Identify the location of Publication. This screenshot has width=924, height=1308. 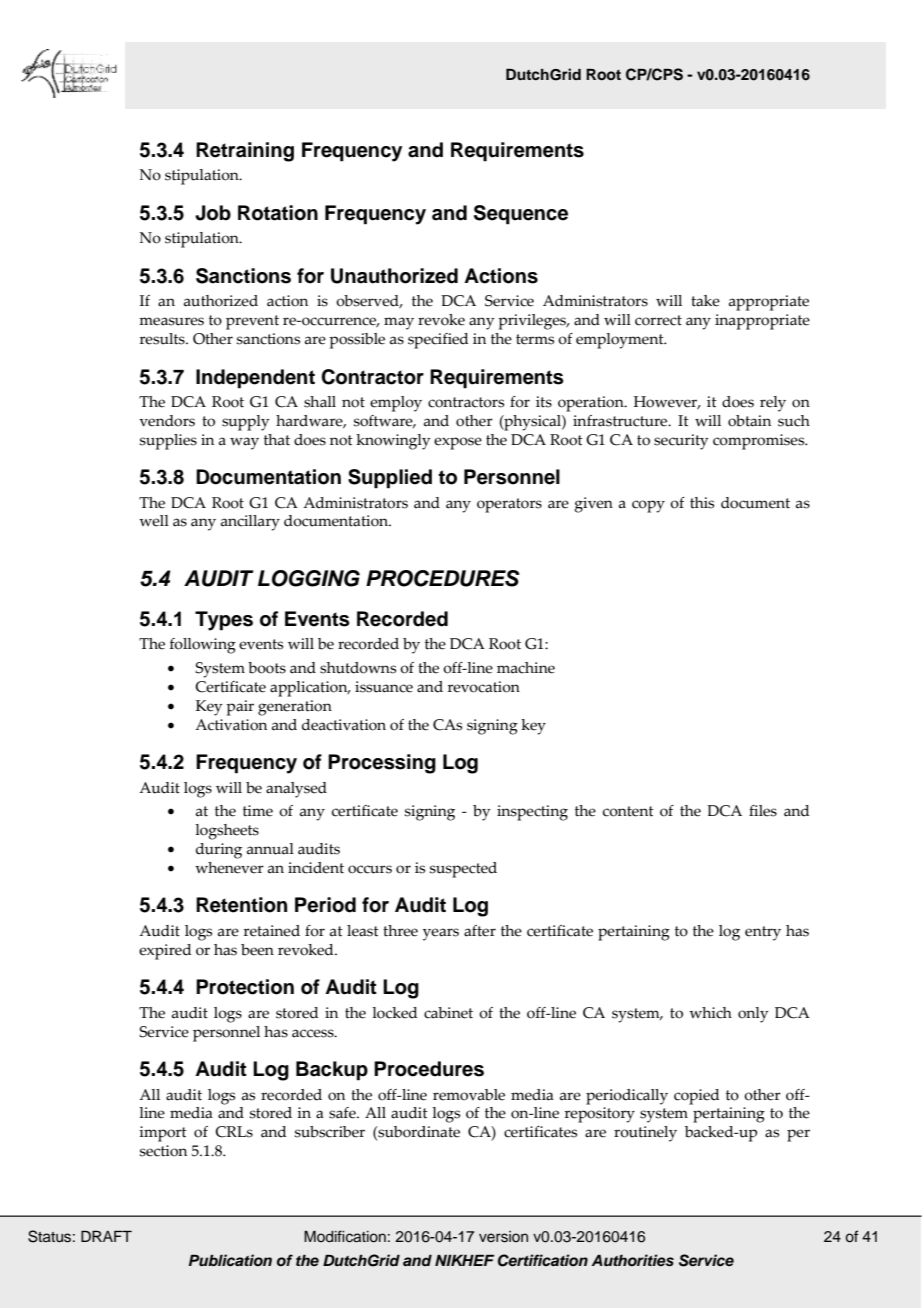
(230, 1260).
